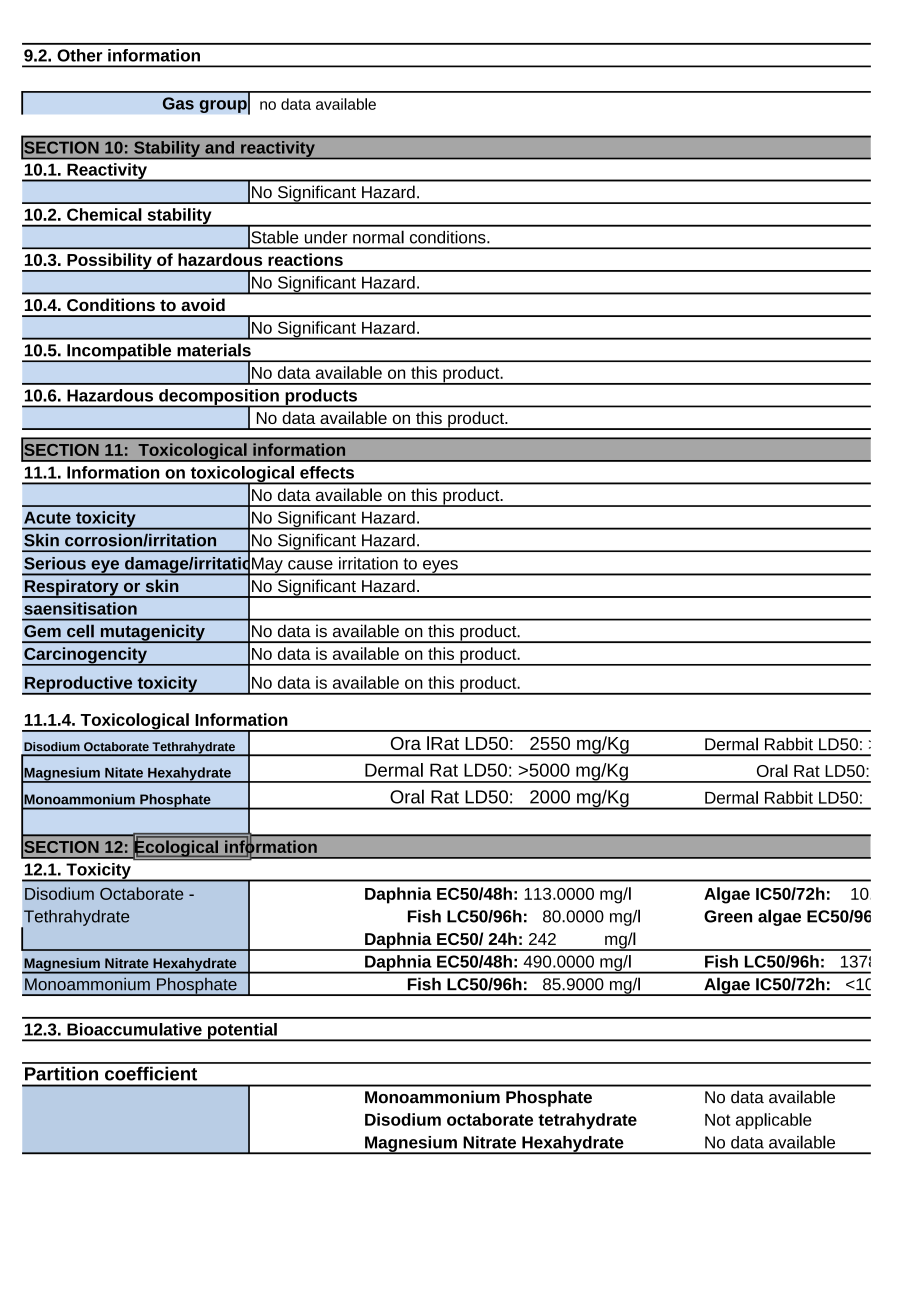  Describe the element at coordinates (219, 147) in the image. I see `and` at that location.
